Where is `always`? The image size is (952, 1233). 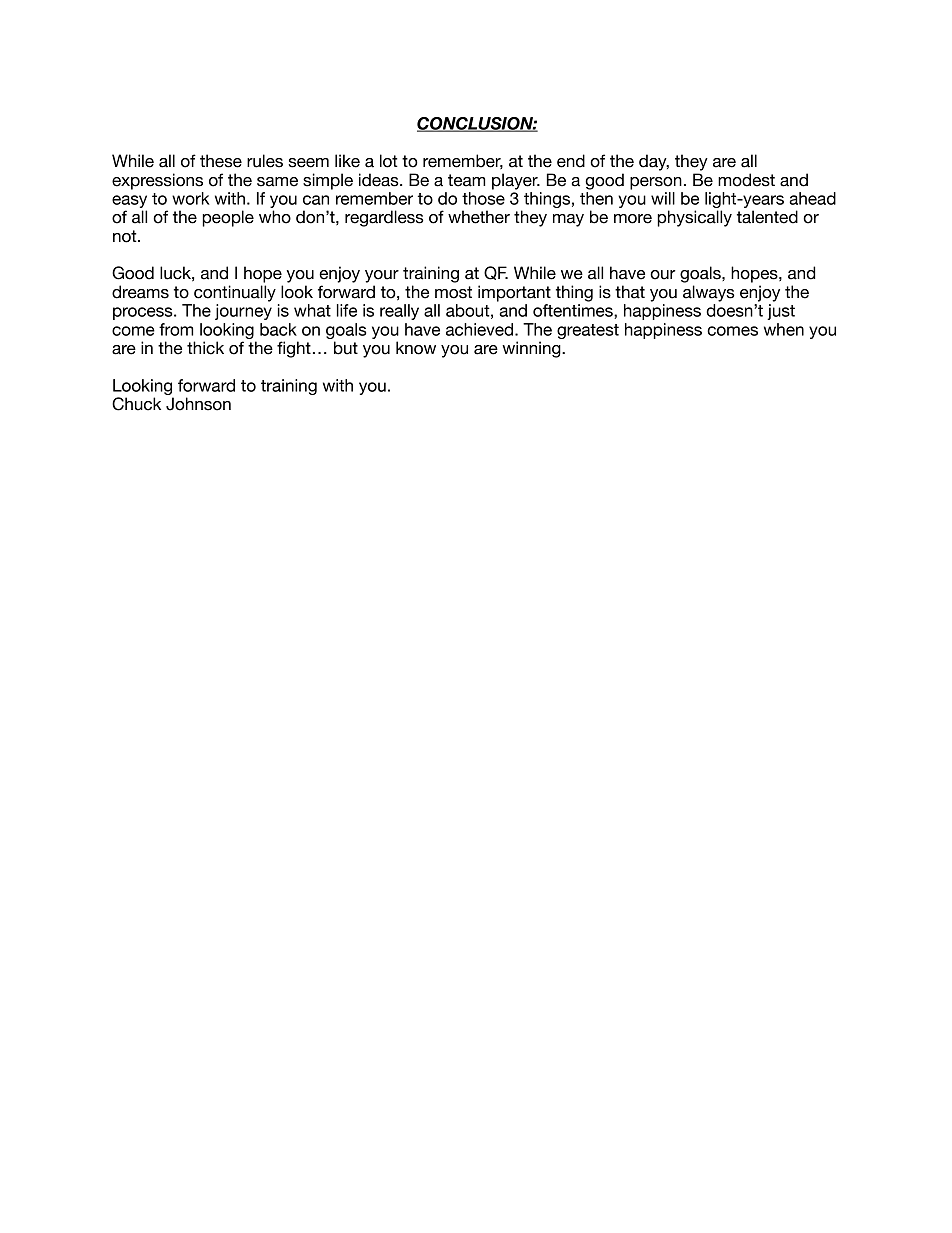
always is located at coordinates (709, 293).
